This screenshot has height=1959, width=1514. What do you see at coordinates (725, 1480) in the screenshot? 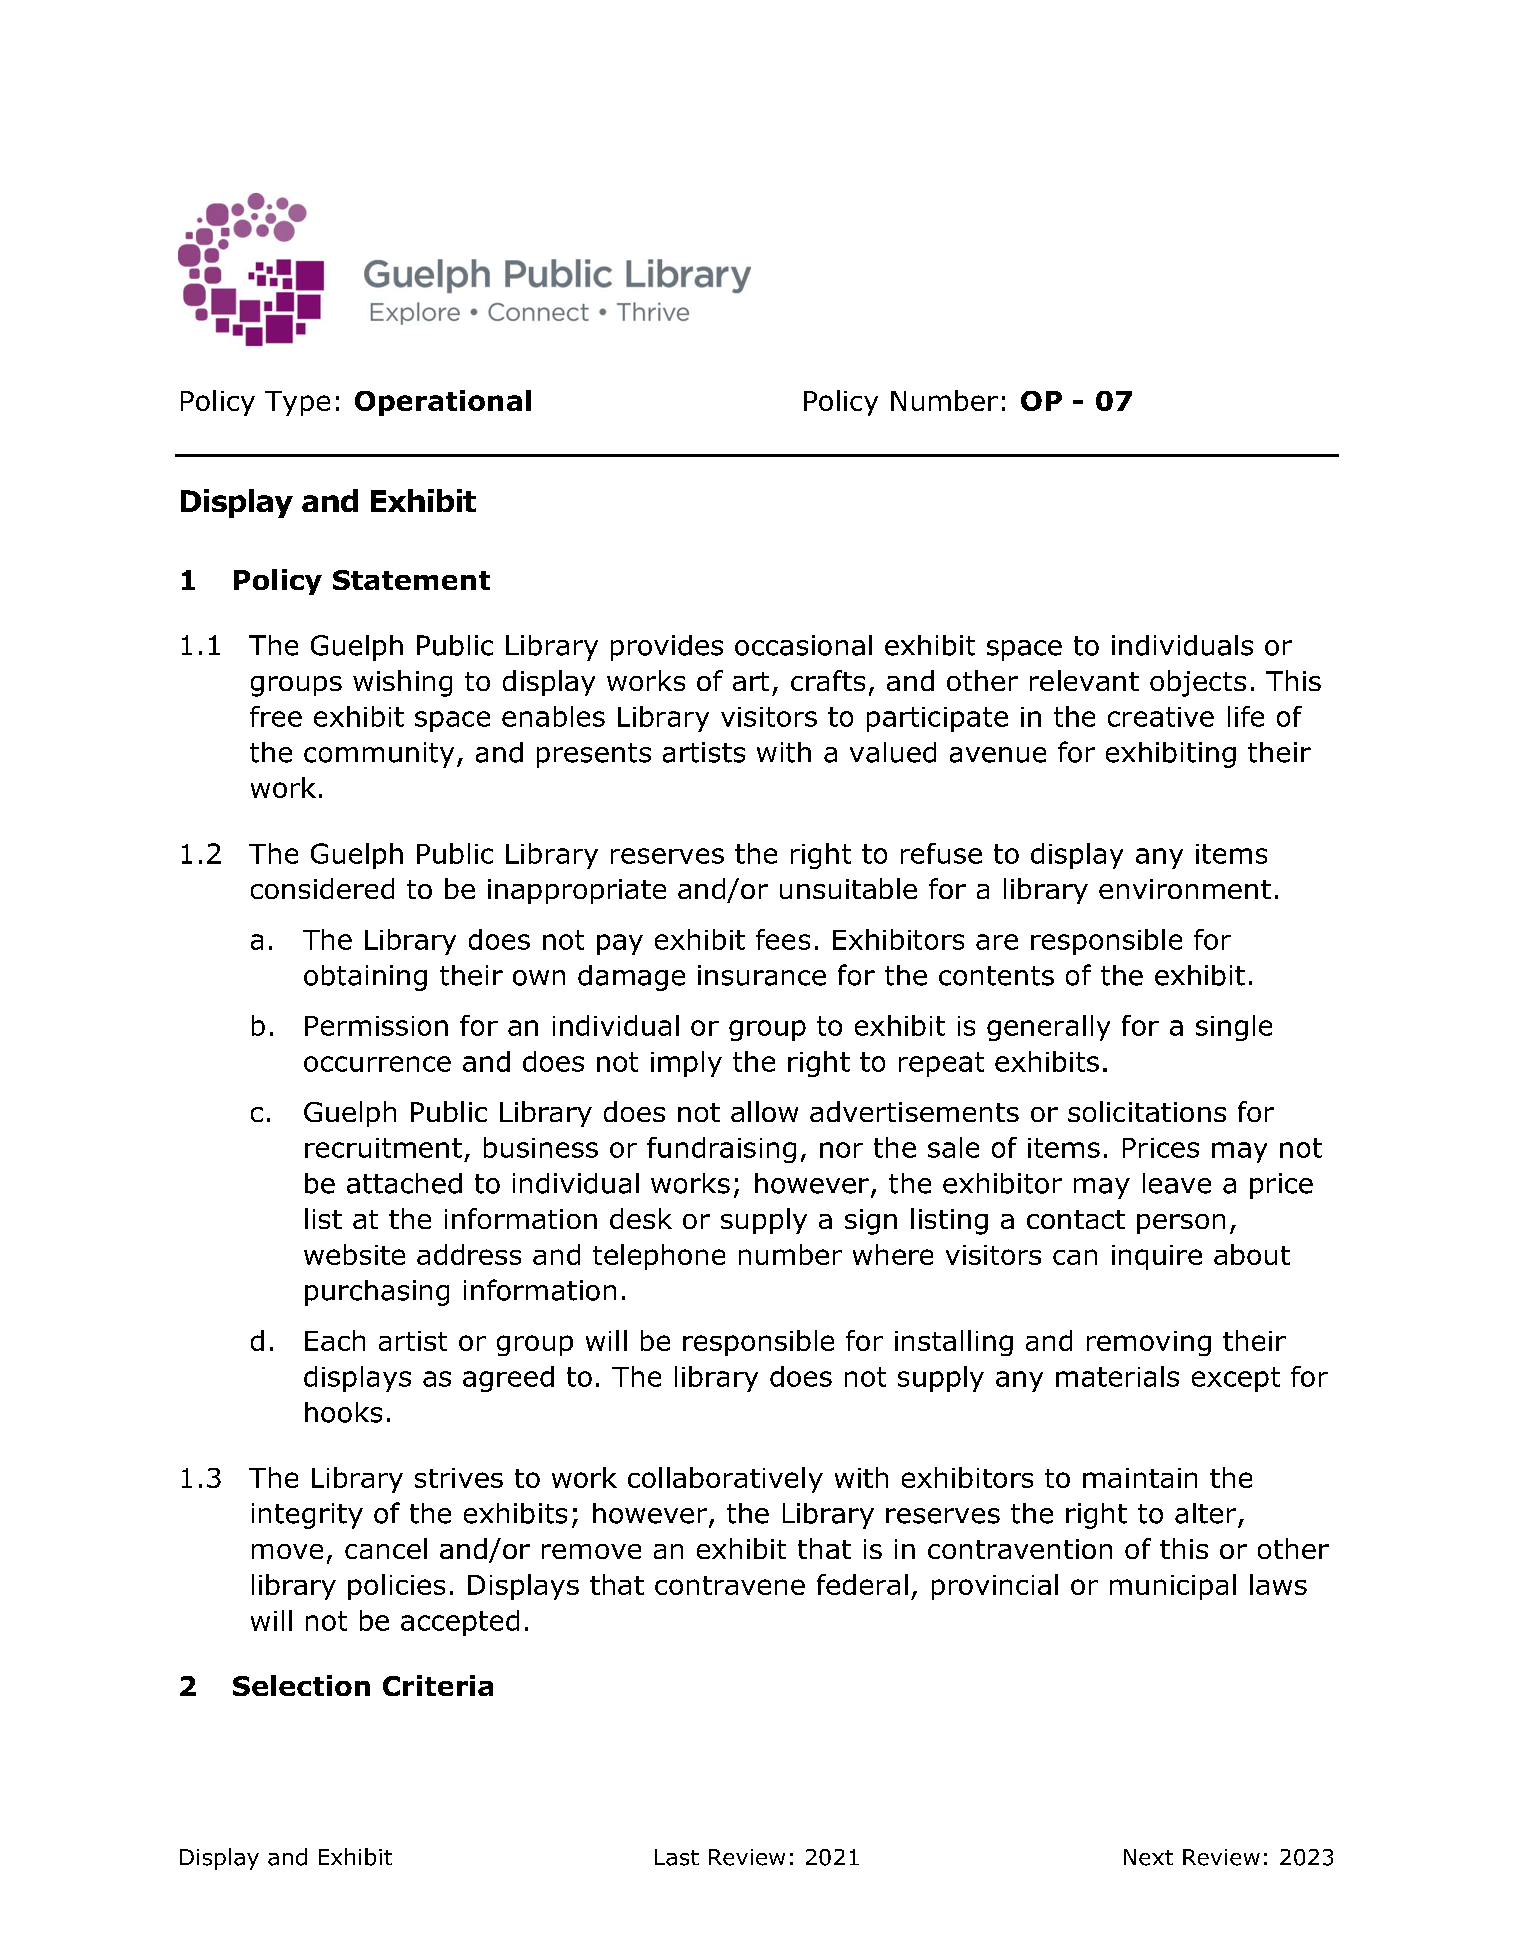
I see `collaboratively` at bounding box center [725, 1480].
